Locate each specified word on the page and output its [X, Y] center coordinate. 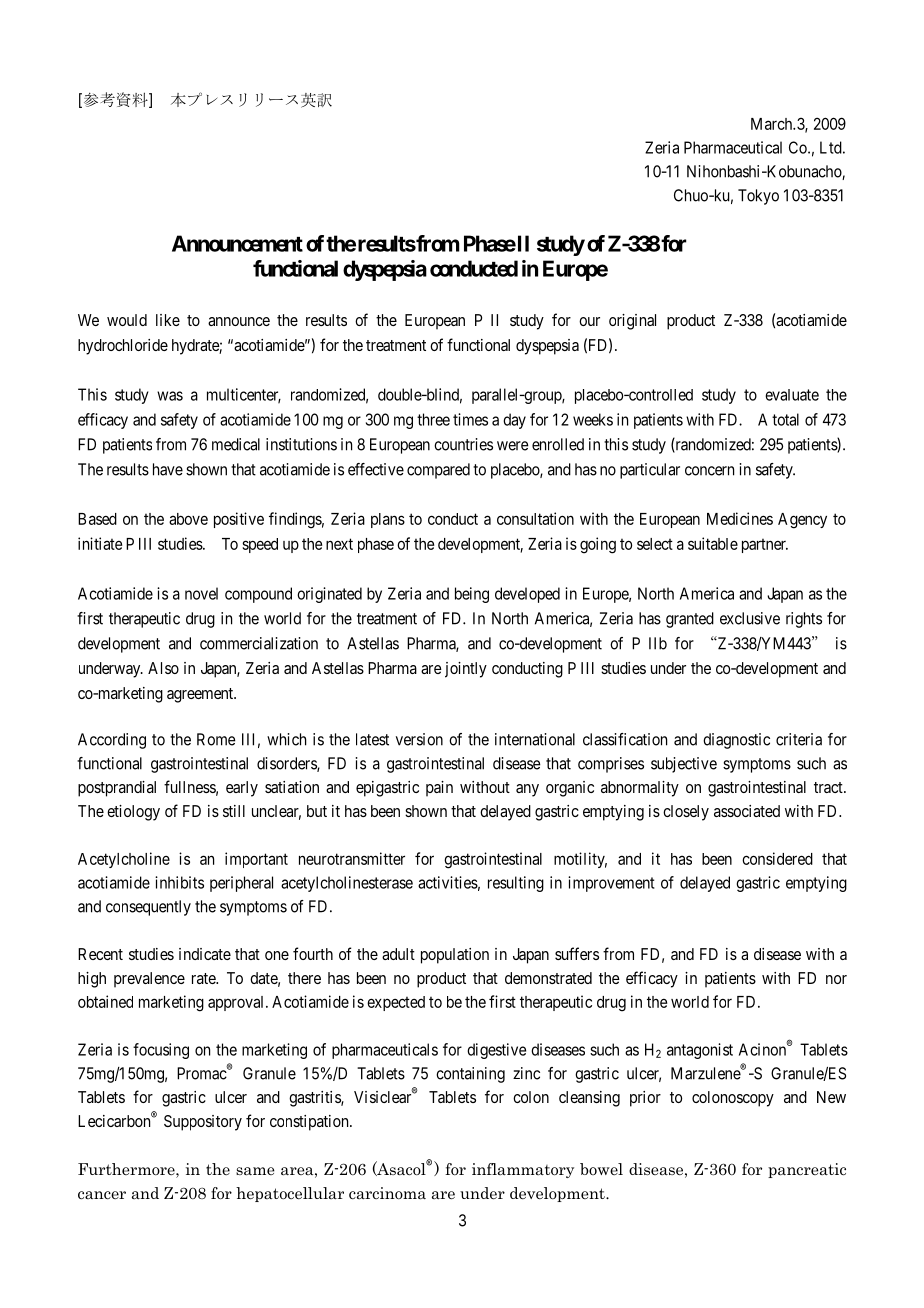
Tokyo [758, 197]
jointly [466, 670]
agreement [201, 695]
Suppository [203, 1123]
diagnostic [736, 741]
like [168, 320]
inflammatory [523, 1170]
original [632, 322]
